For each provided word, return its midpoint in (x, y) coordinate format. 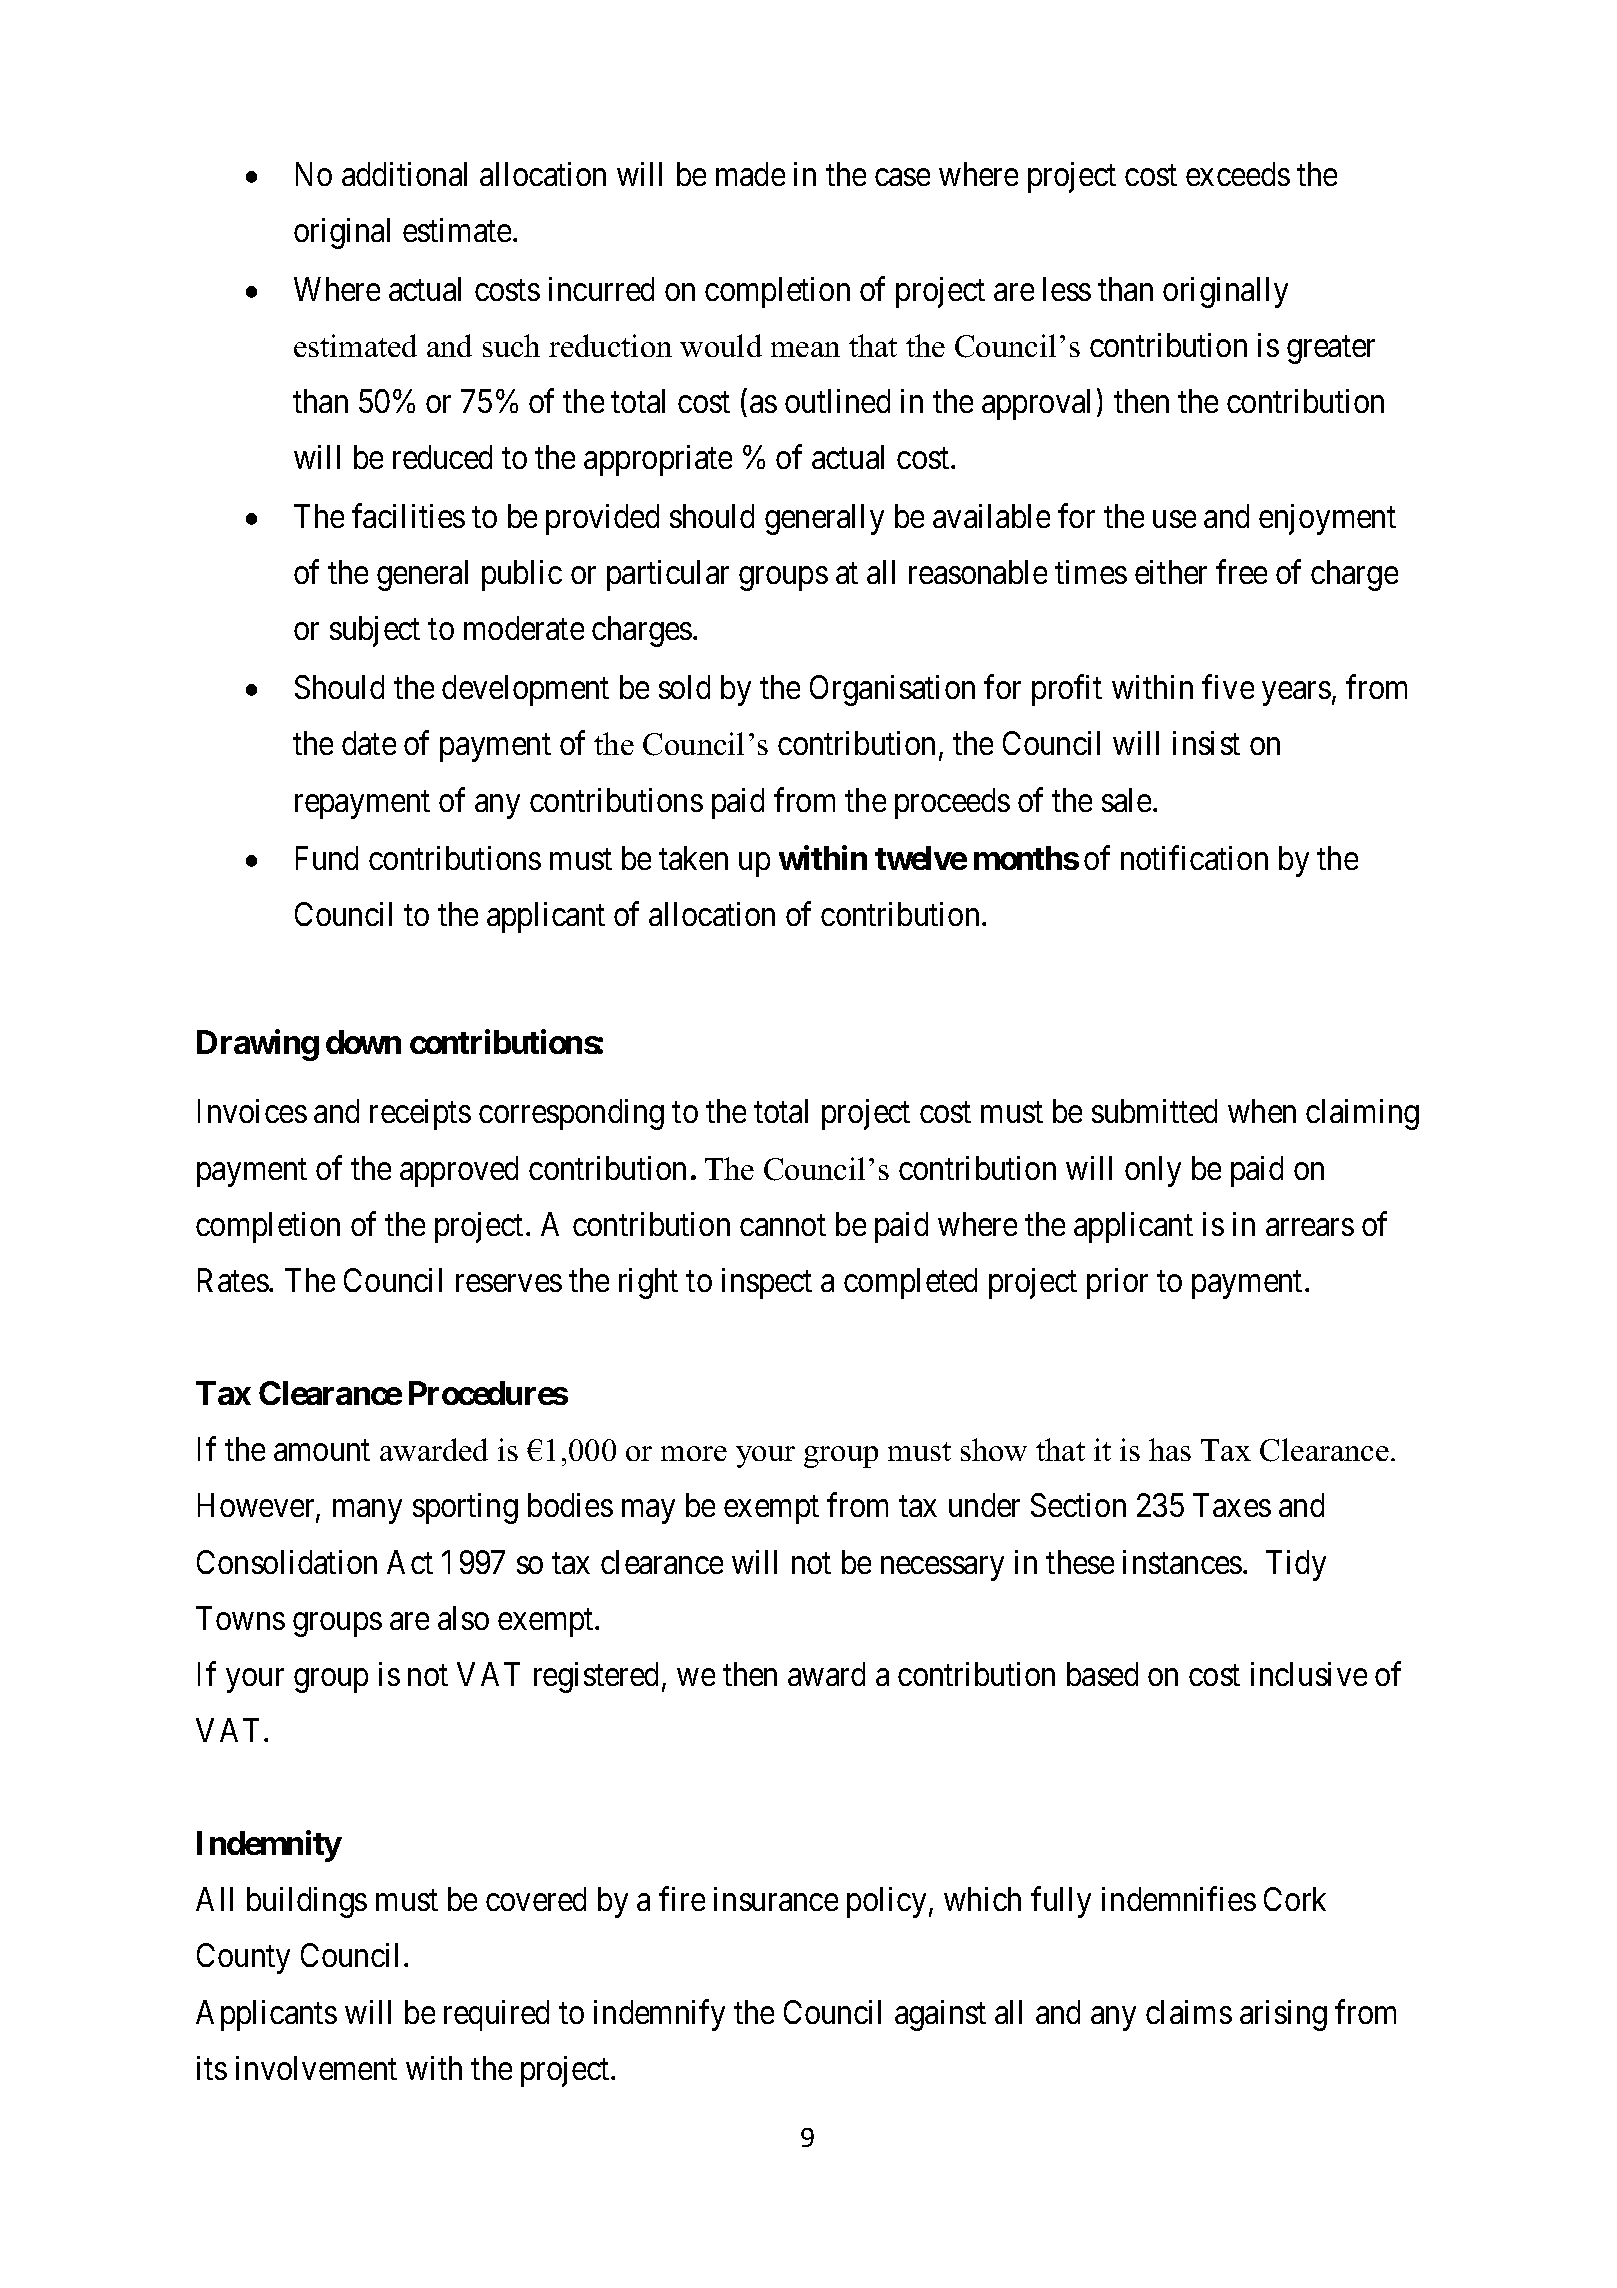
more (694, 1453)
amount (322, 1450)
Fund (327, 858)
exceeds (1238, 174)
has (1170, 1449)
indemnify (659, 2015)
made (750, 174)
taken (693, 858)
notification (1194, 858)
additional (404, 174)
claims (1189, 2012)
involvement (316, 2068)
